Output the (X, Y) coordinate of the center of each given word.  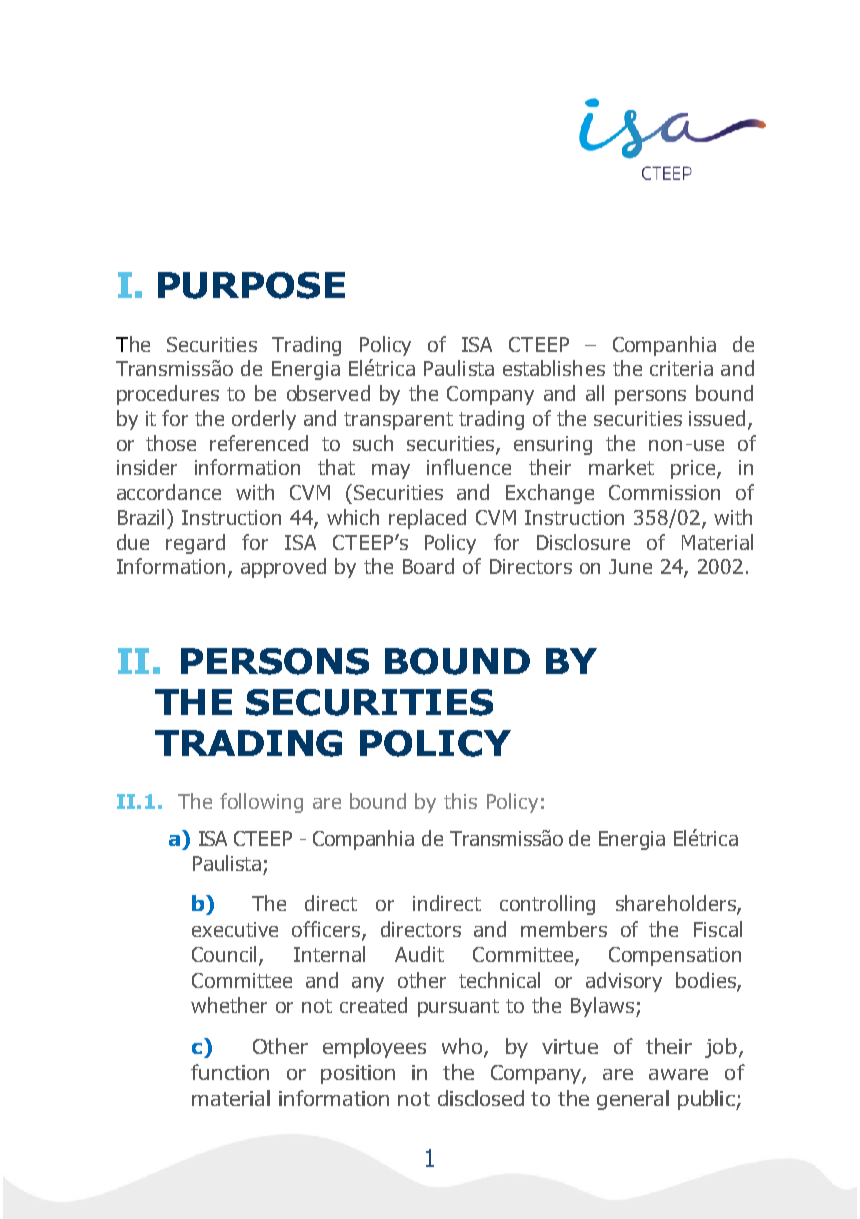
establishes (554, 368)
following (261, 803)
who (463, 1047)
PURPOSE (251, 285)
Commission (664, 492)
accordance (169, 492)
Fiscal (718, 929)
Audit (419, 954)
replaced (427, 519)
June (630, 566)
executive (235, 929)
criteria (681, 368)
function (230, 1072)
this (460, 801)
